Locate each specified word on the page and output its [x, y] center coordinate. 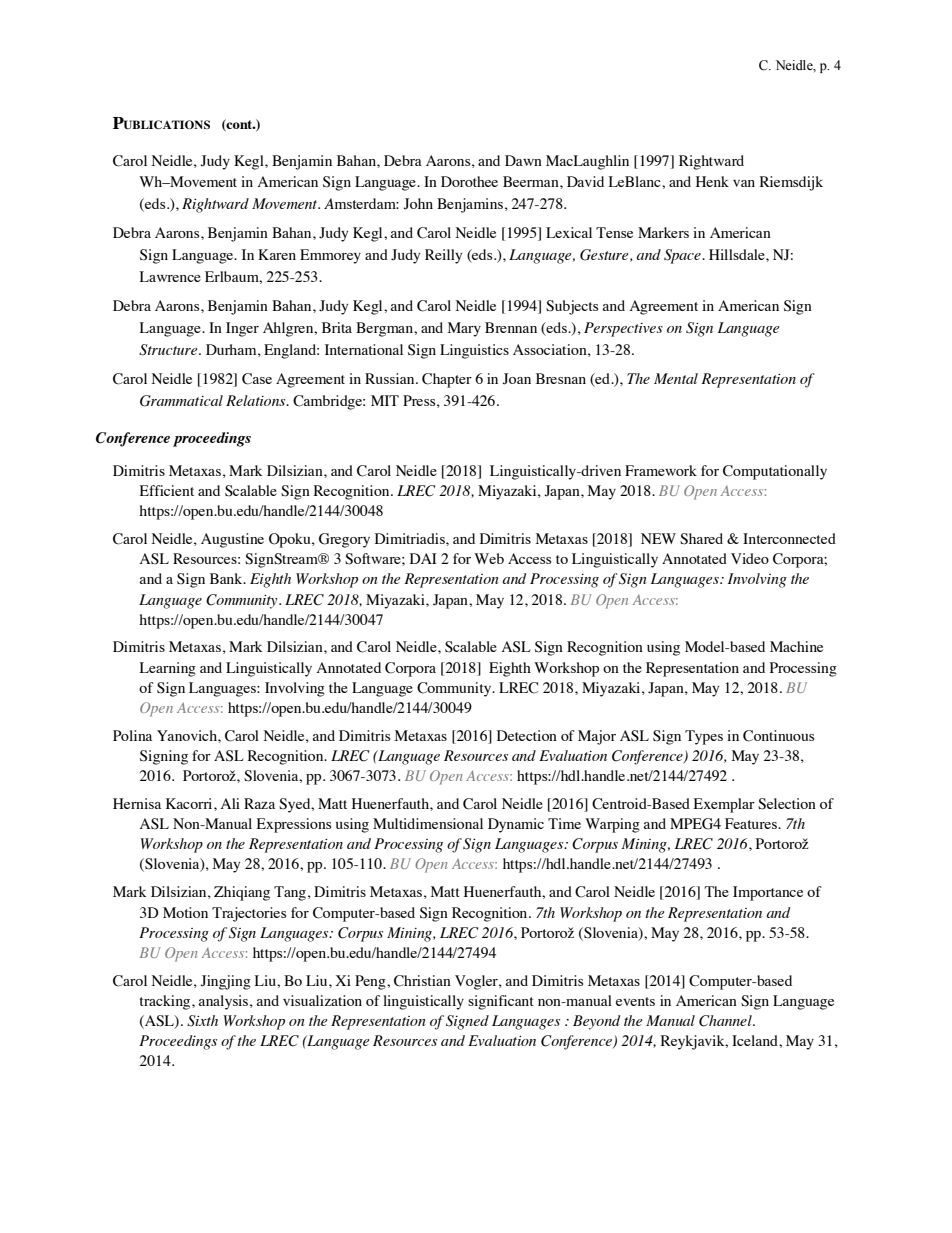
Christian [422, 981]
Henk [712, 181]
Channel [726, 1021]
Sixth [202, 1021]
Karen [277, 254]
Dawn [523, 160]
